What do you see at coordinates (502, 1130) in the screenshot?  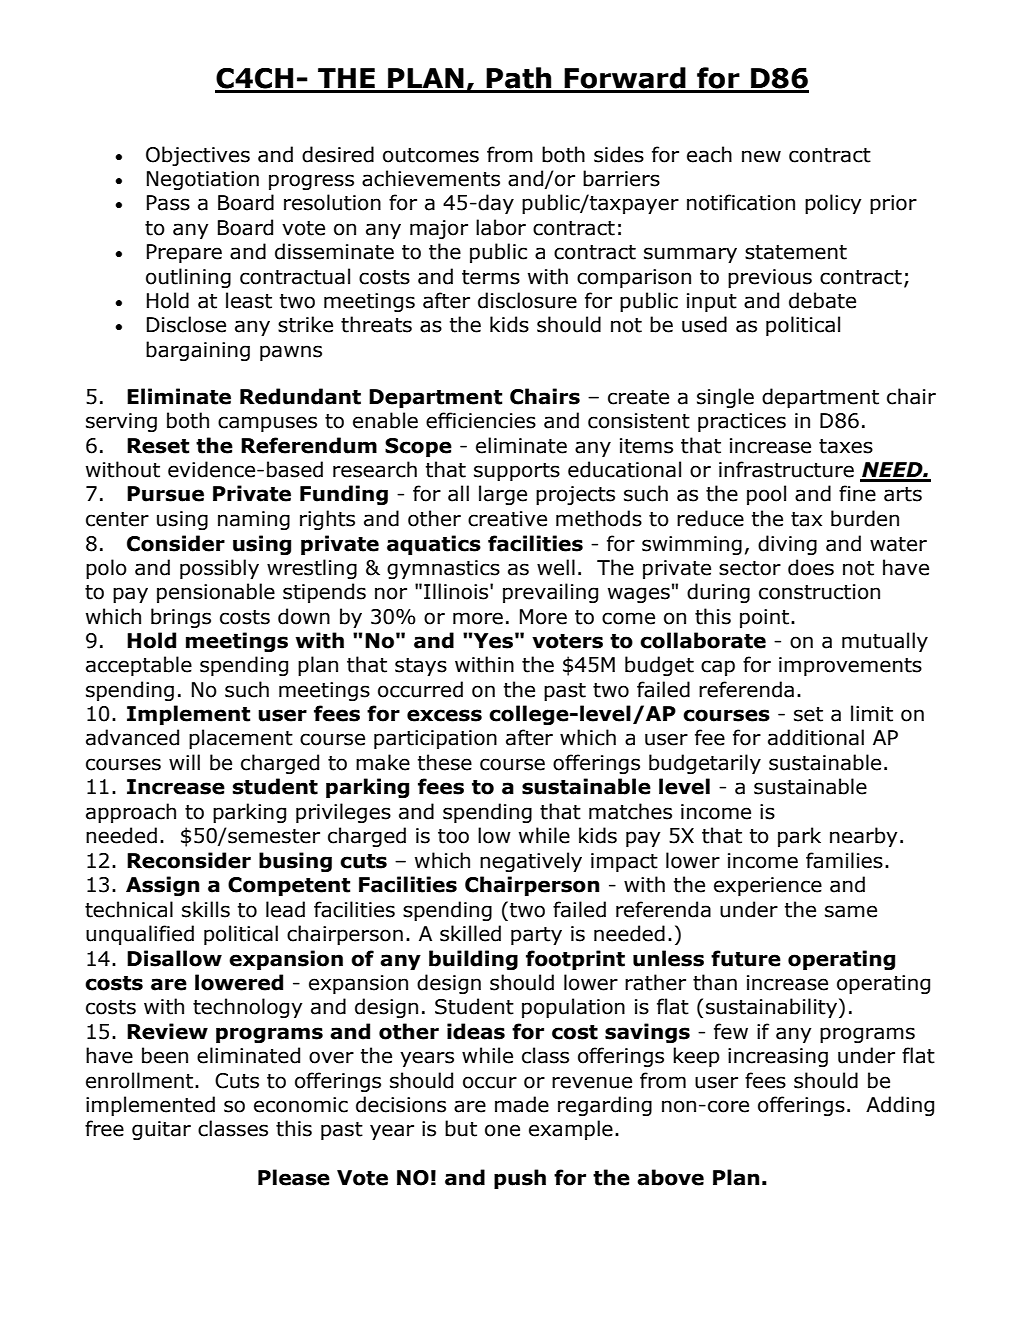 I see `one` at bounding box center [502, 1130].
